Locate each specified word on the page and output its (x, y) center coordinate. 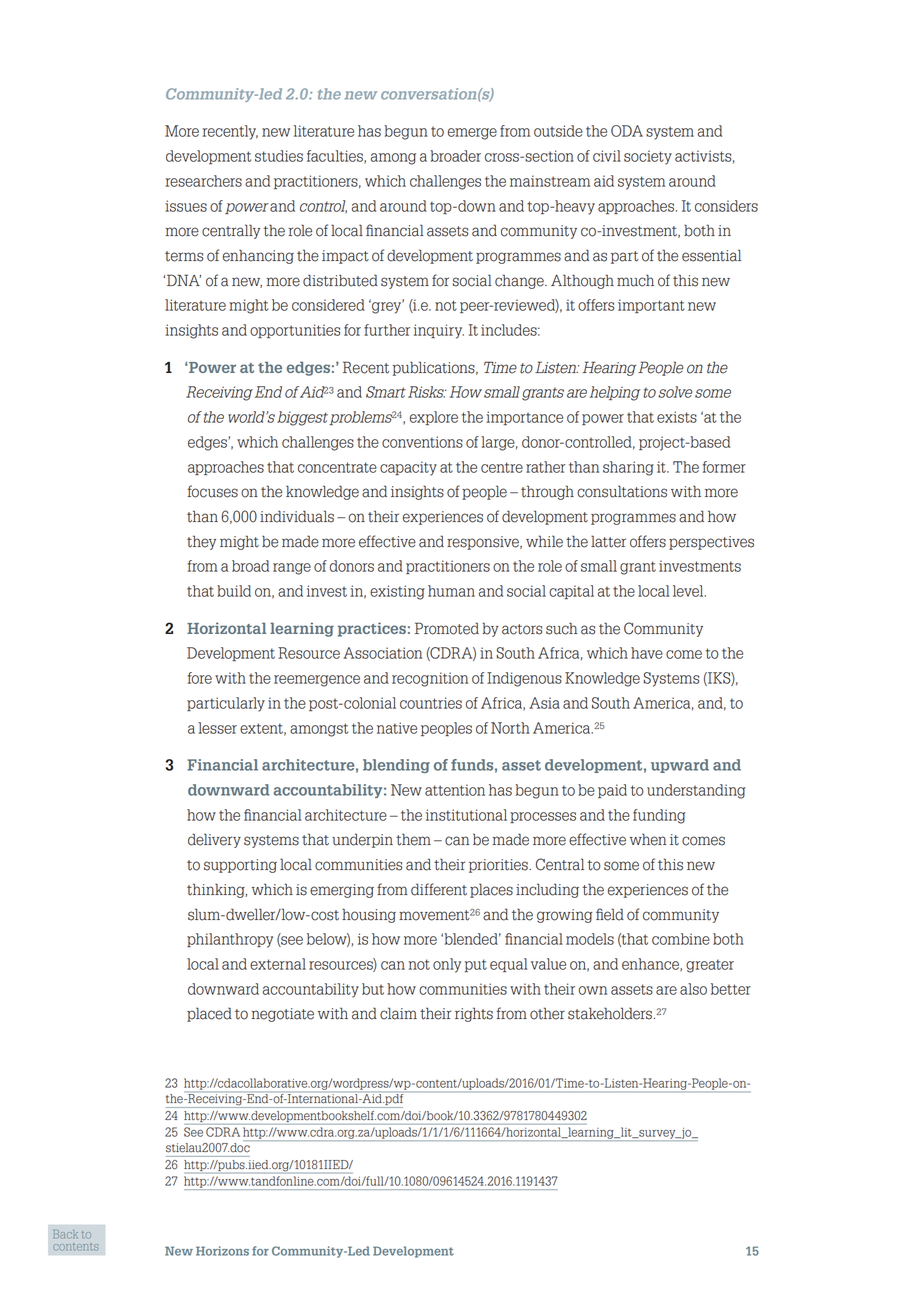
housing (369, 915)
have (647, 653)
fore (200, 678)
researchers (204, 181)
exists (677, 417)
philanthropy (230, 940)
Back (66, 1234)
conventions (422, 442)
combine (681, 939)
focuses (212, 491)
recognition (430, 679)
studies (279, 156)
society (648, 157)
